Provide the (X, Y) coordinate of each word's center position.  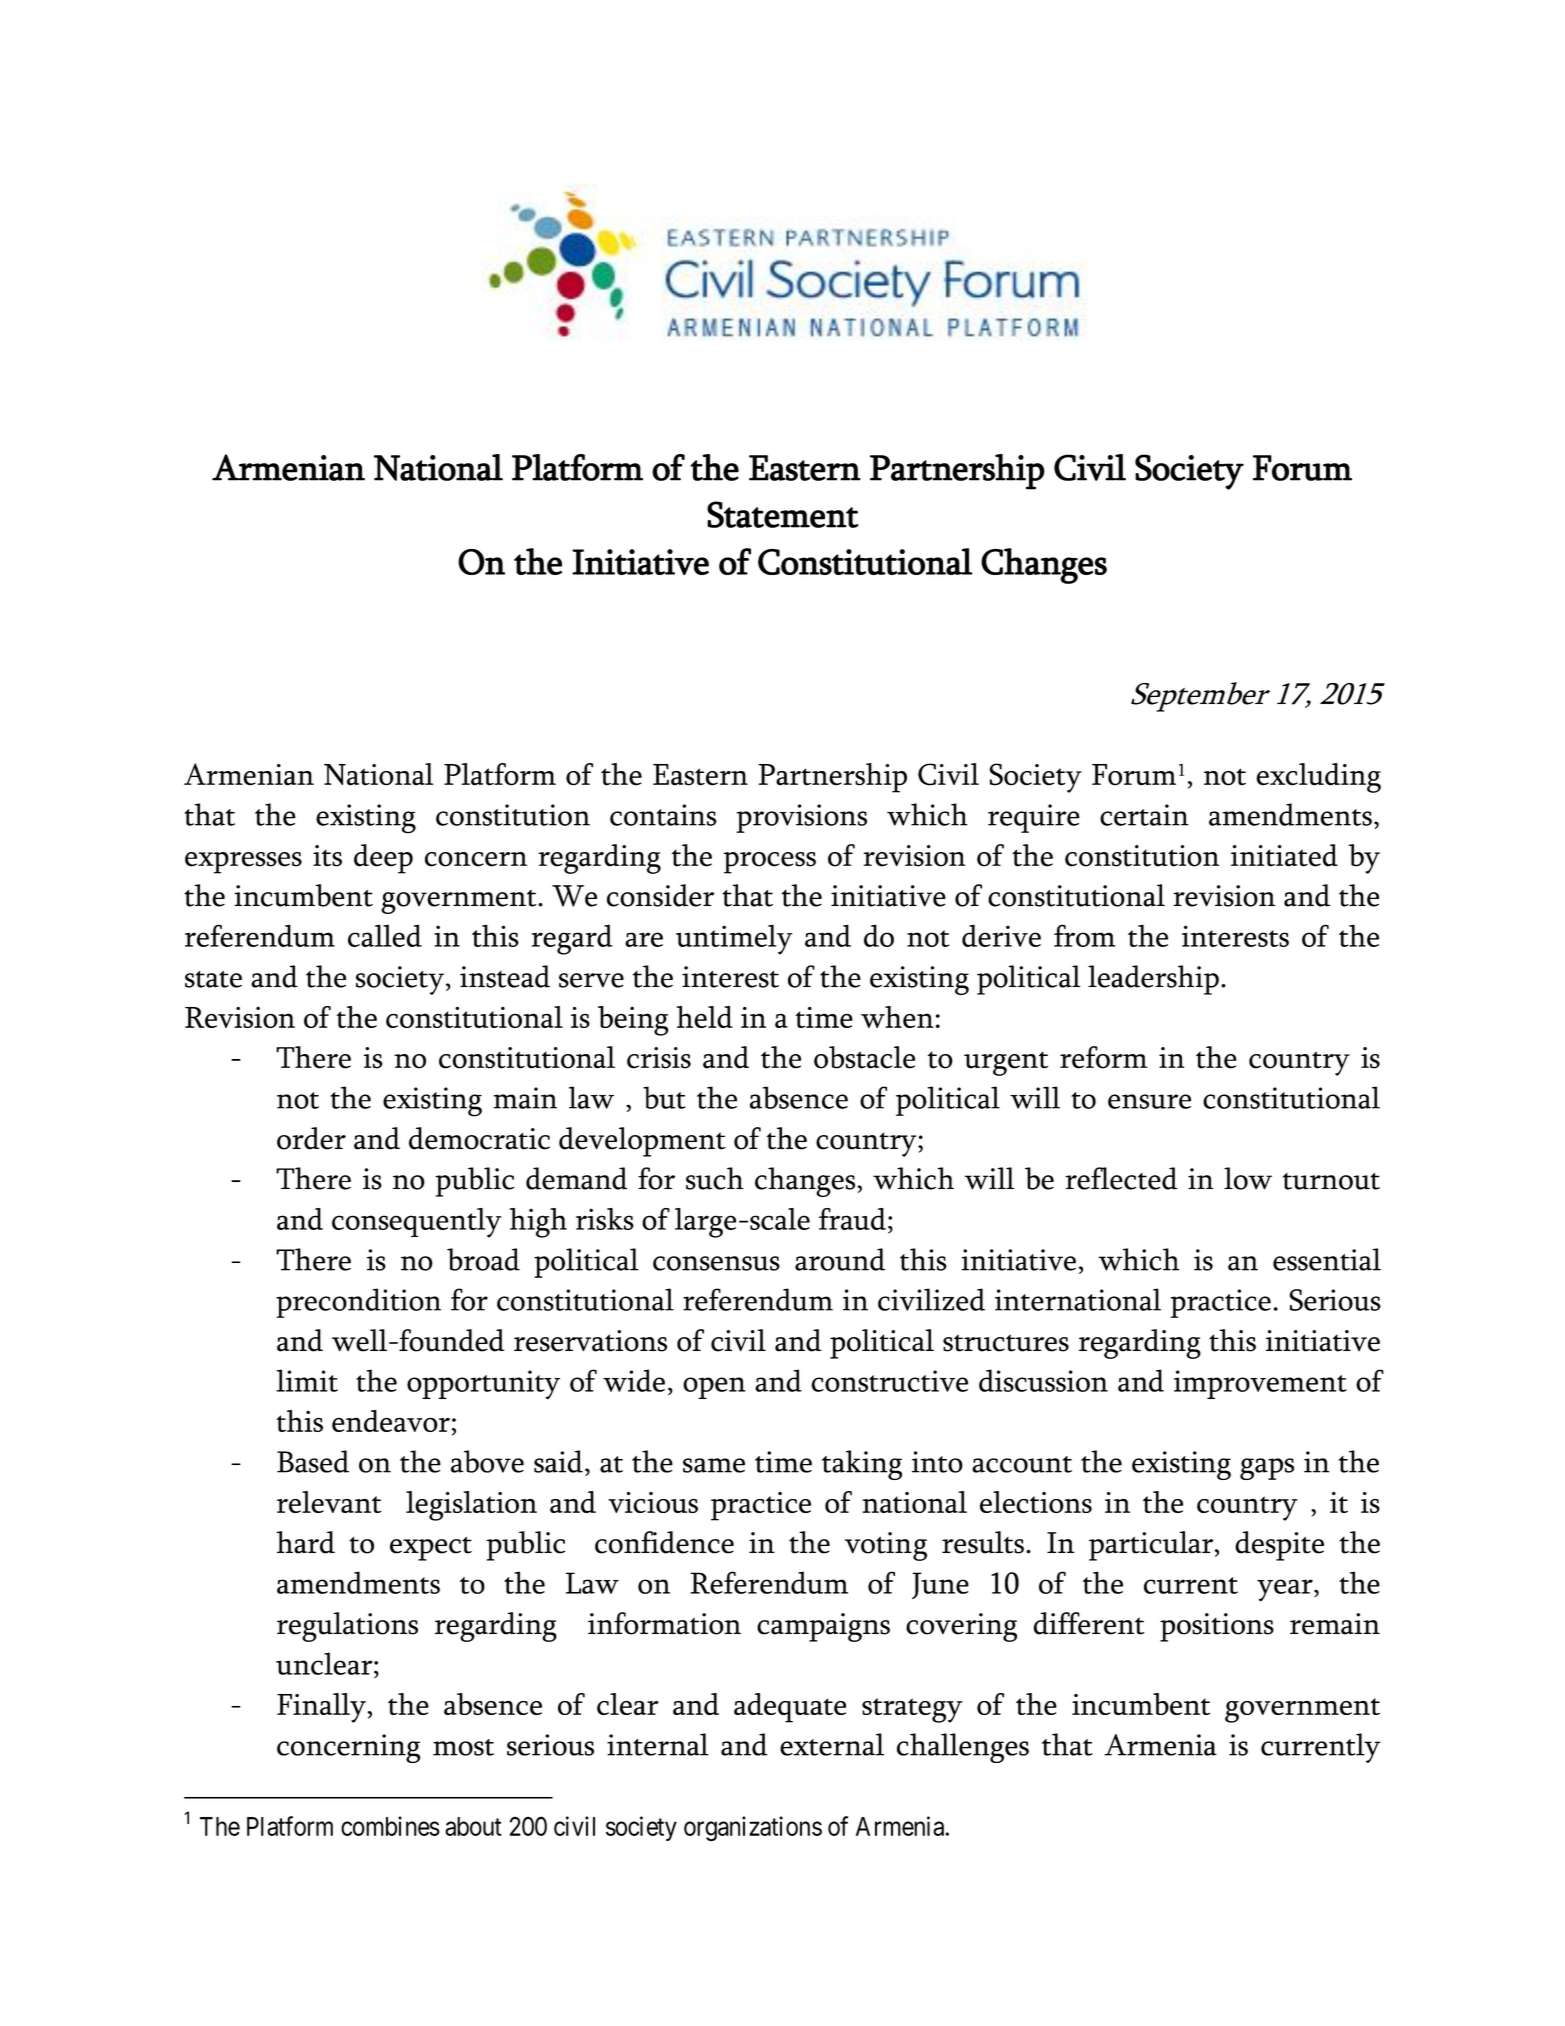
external (832, 1744)
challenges (963, 1748)
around (840, 1259)
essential (1327, 1259)
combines (390, 1826)
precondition (358, 1303)
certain (1144, 815)
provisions (801, 818)
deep (383, 859)
